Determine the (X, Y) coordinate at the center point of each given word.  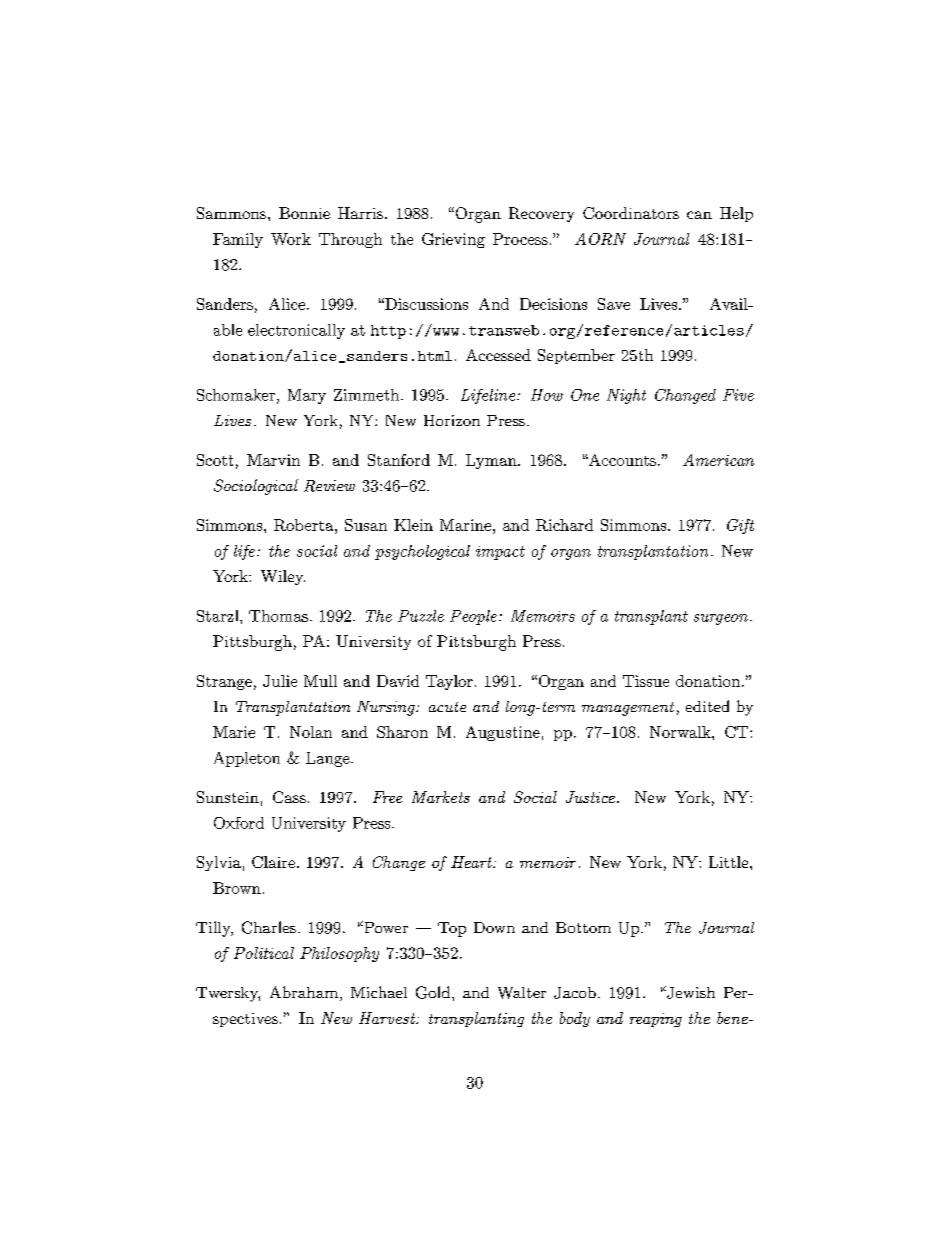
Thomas (278, 616)
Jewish (690, 992)
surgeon (721, 619)
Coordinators (631, 213)
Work (291, 239)
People (473, 617)
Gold (434, 992)
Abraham (304, 992)
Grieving (453, 240)
